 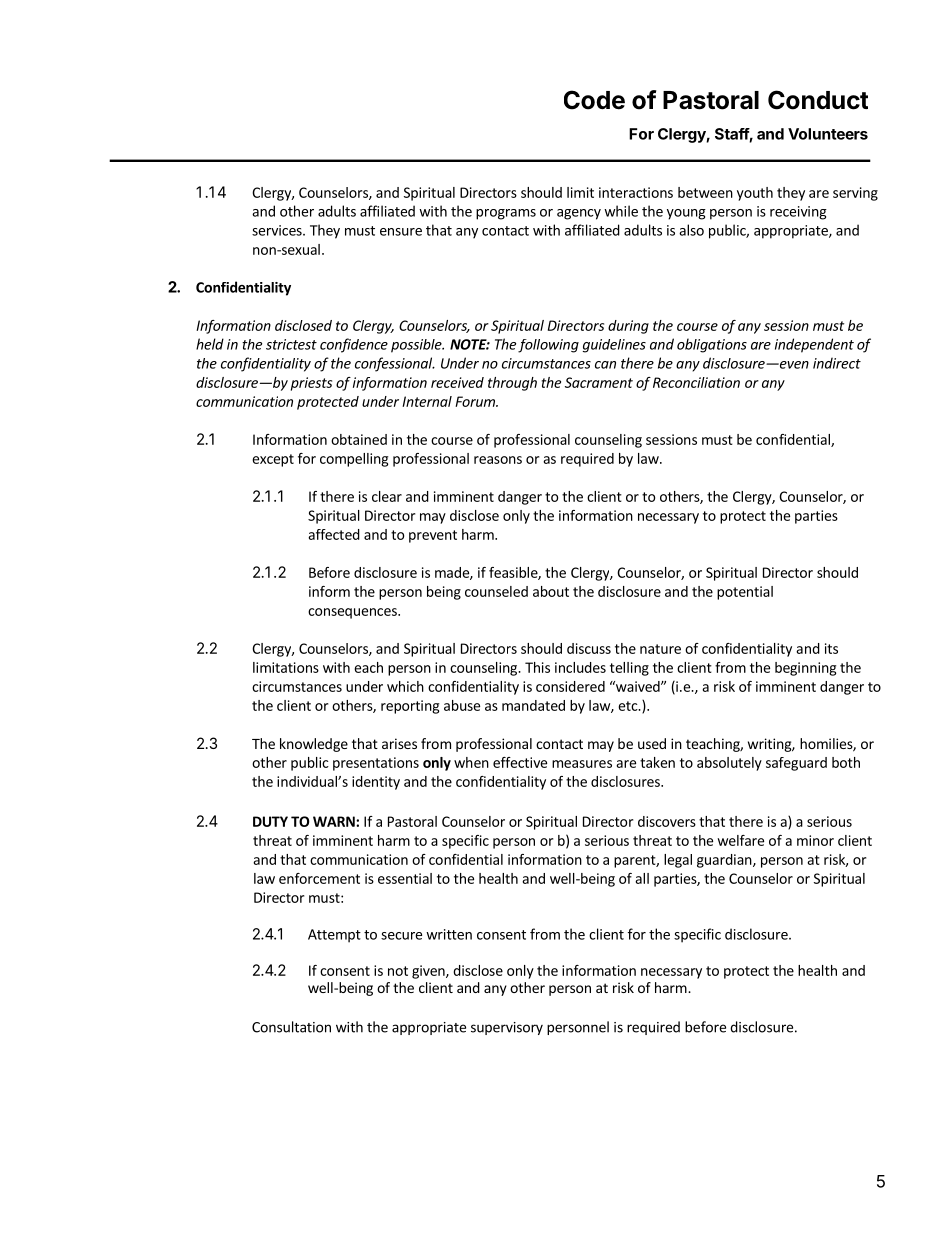 What do you see at coordinates (291, 1027) in the screenshot?
I see `Consultation` at bounding box center [291, 1027].
